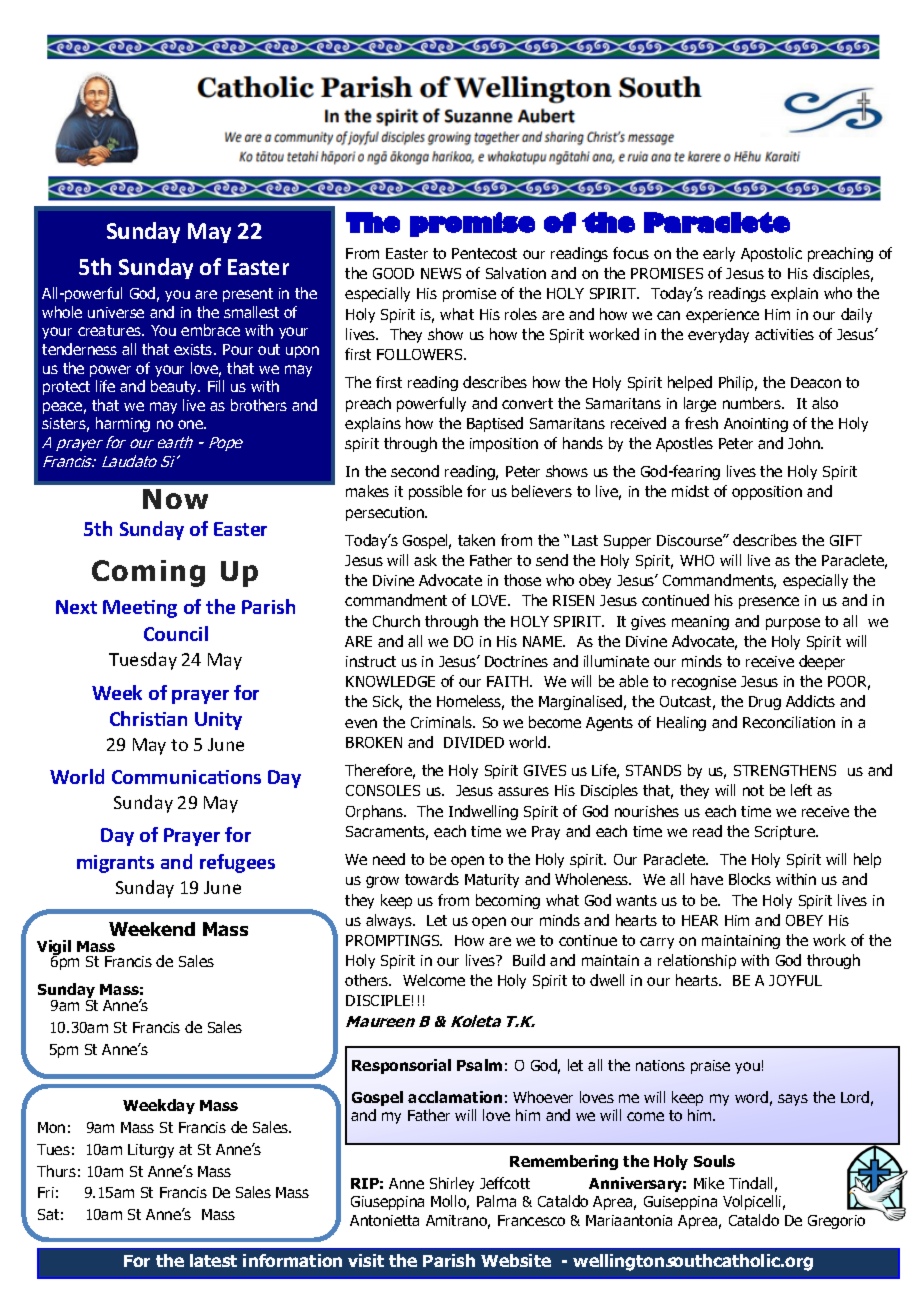  What do you see at coordinates (769, 603) in the page?
I see `presence` at bounding box center [769, 603].
